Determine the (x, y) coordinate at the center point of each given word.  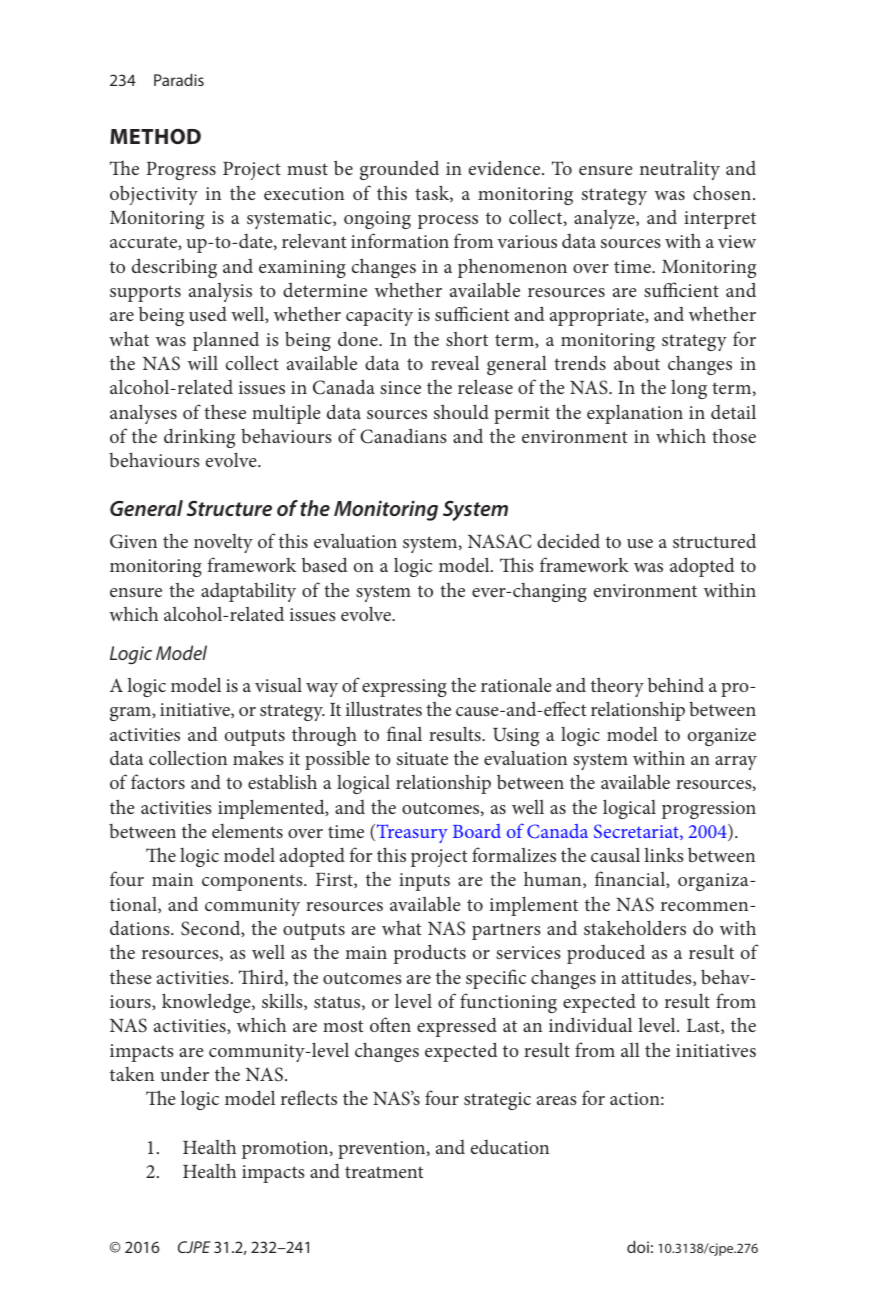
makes (258, 758)
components (253, 882)
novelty (223, 543)
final (404, 733)
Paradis (179, 80)
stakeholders (635, 927)
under (184, 1073)
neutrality (679, 170)
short (467, 339)
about (637, 363)
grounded (399, 170)
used (208, 313)
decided (568, 540)
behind (676, 685)
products (429, 954)
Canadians (403, 436)
